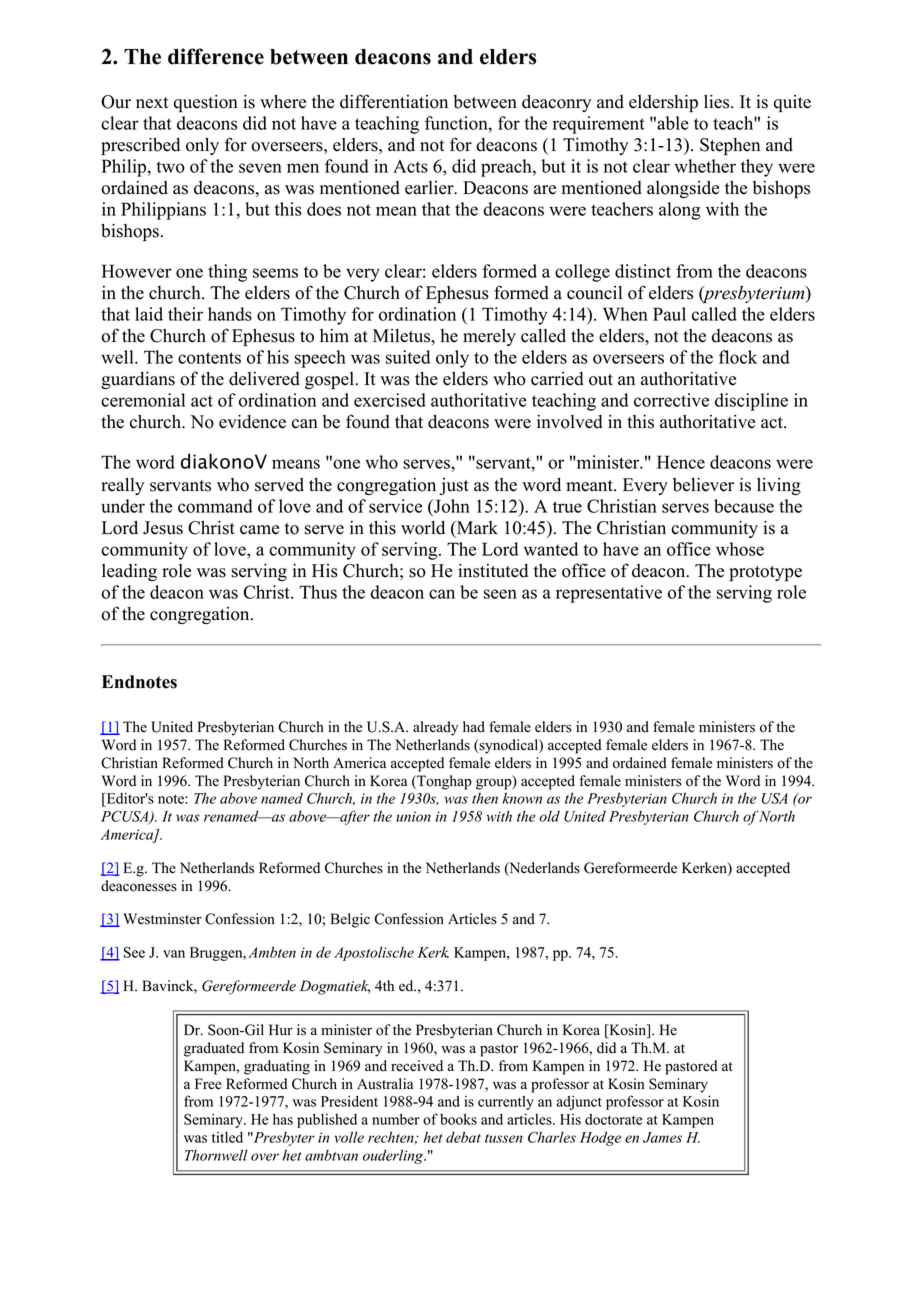 This screenshot has width=924, height=1308. What do you see at coordinates (162, 919) in the screenshot?
I see `Westminster` at bounding box center [162, 919].
